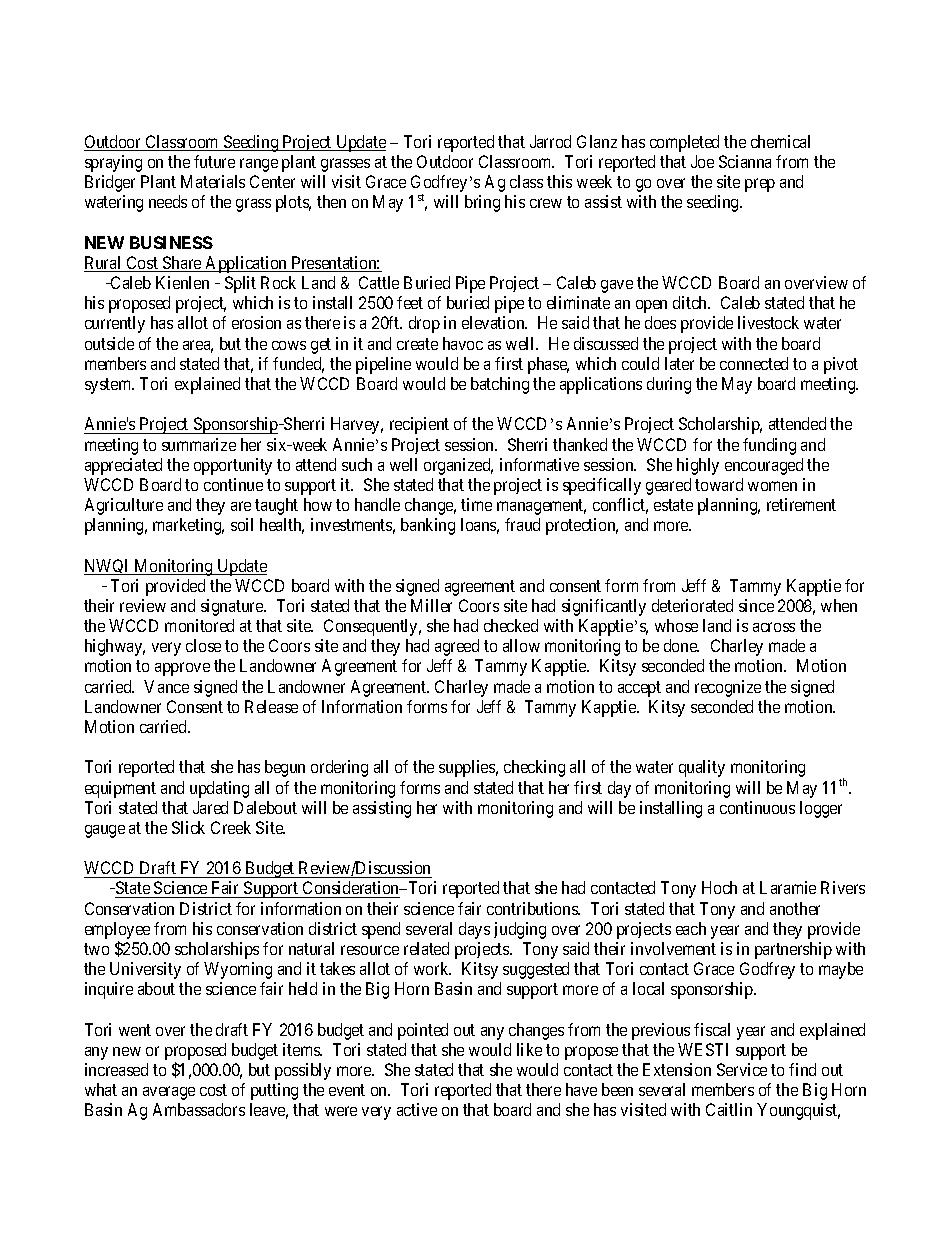 The image size is (952, 1233). Describe the element at coordinates (457, 647) in the image. I see `agreed` at that location.
